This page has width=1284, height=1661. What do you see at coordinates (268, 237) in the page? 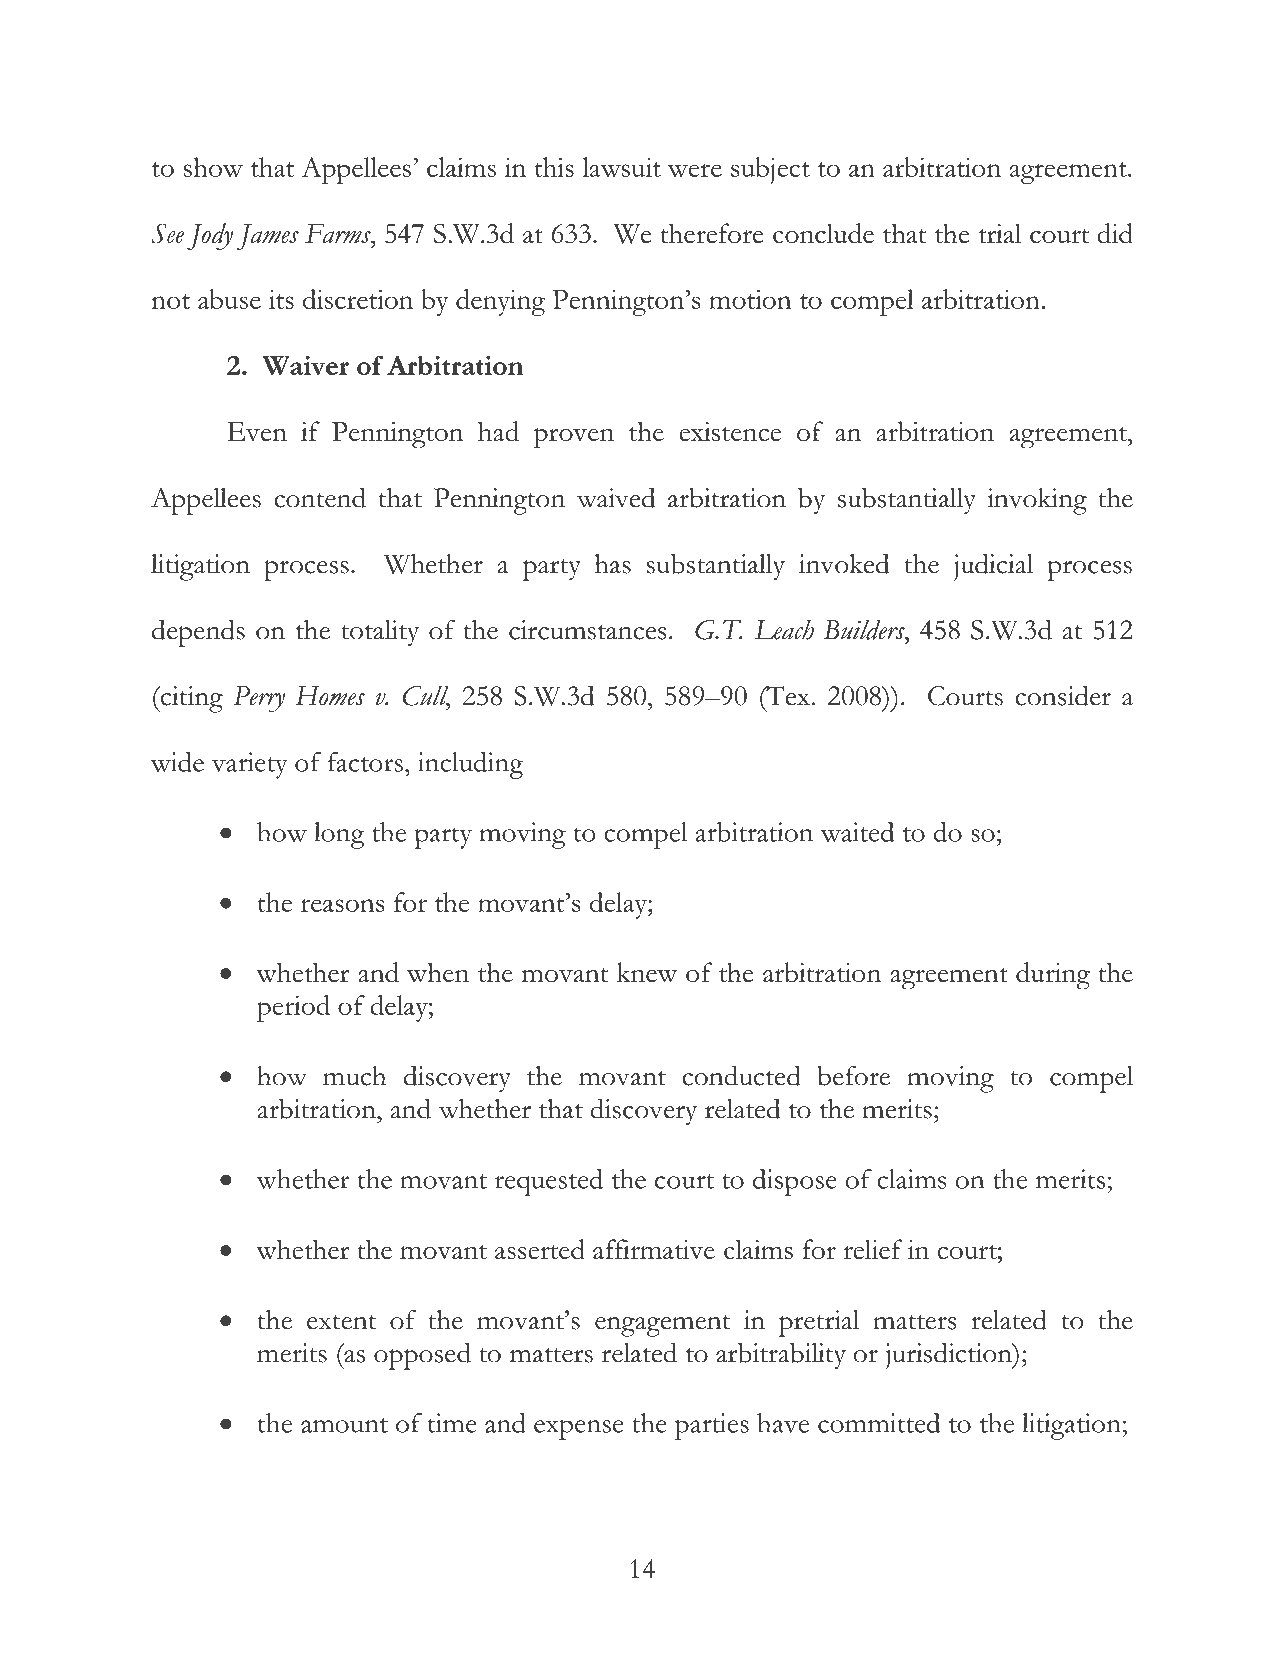
I see `James` at bounding box center [268, 237].
